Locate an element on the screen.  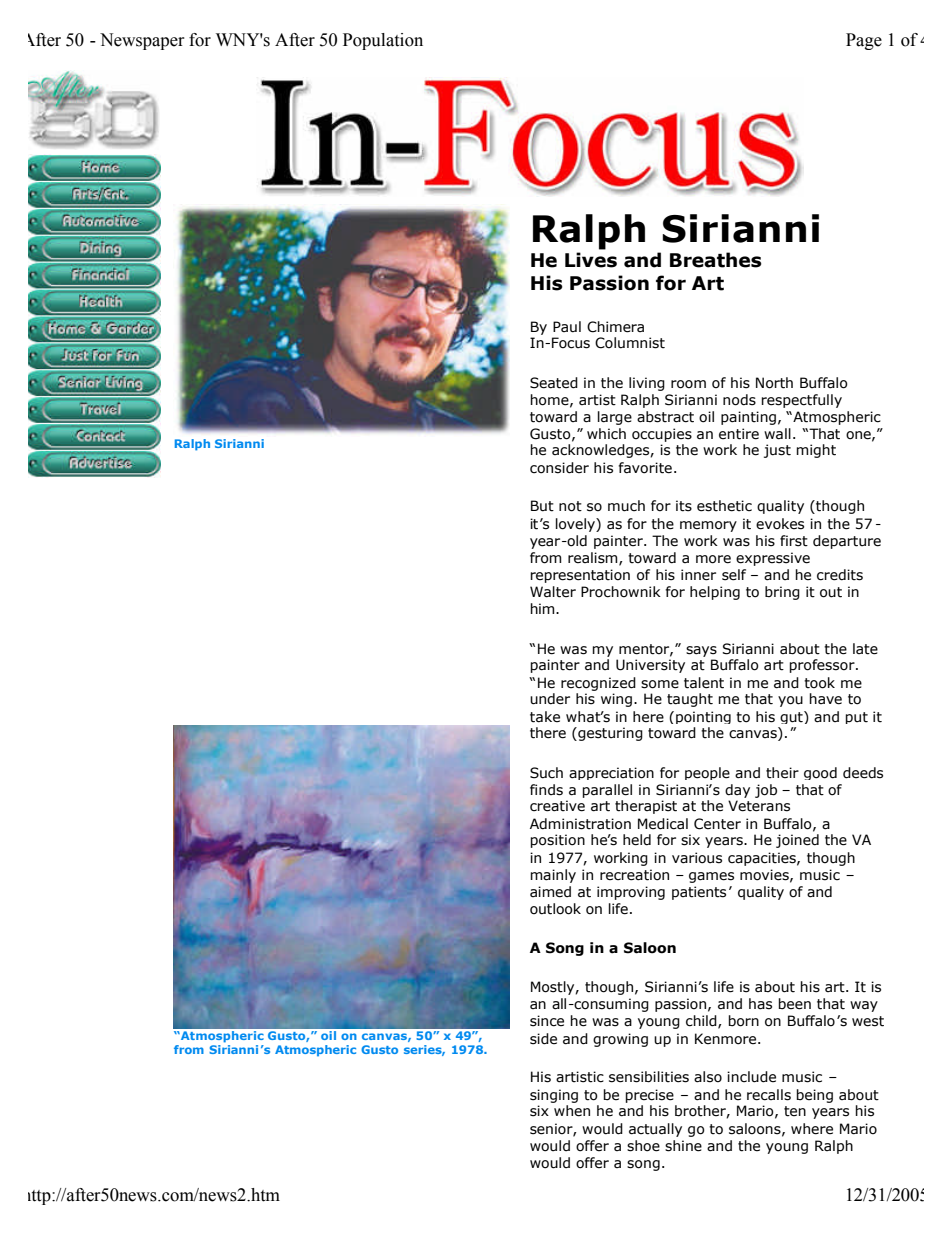
good is located at coordinates (820, 773).
